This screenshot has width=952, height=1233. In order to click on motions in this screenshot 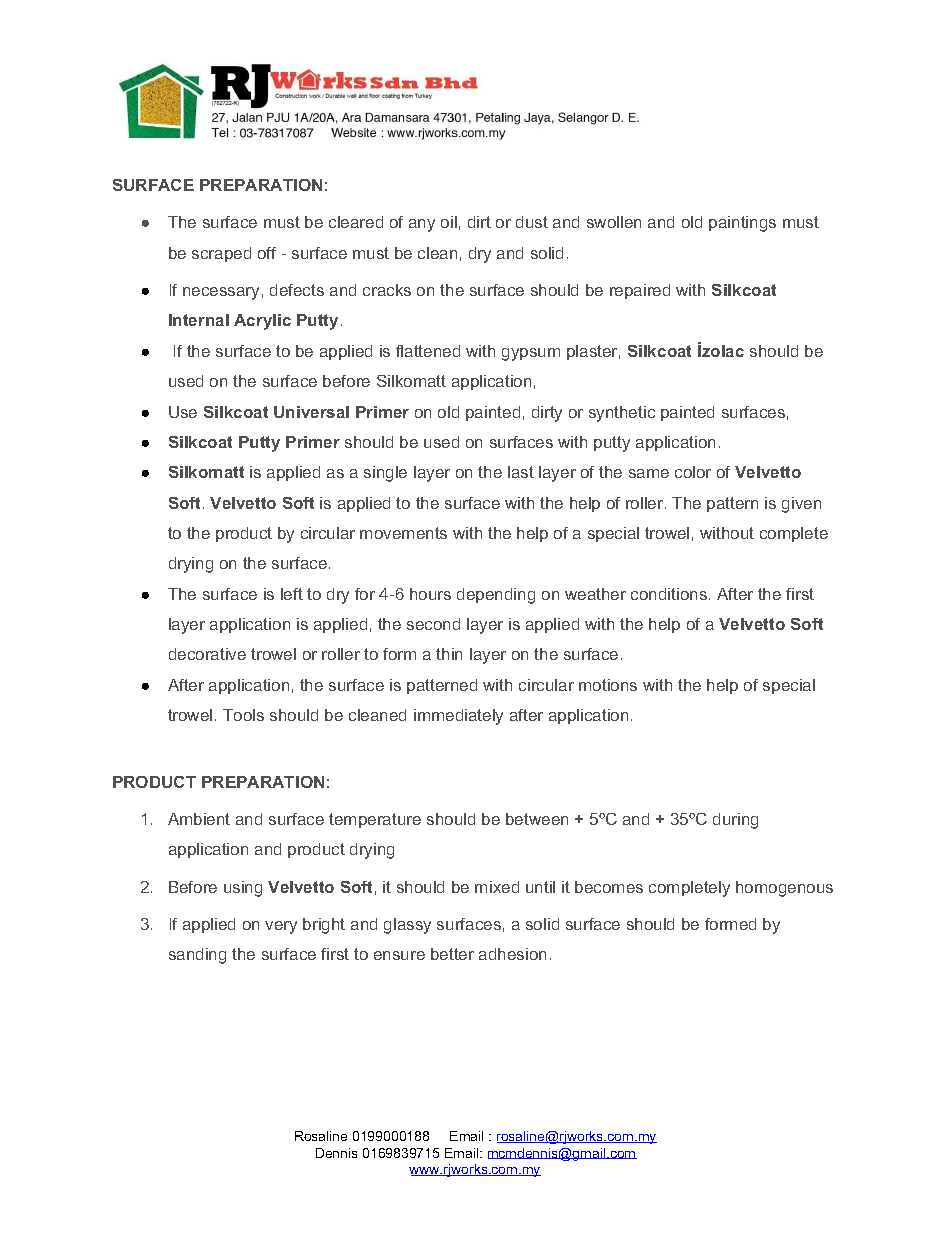, I will do `click(608, 685)`.
